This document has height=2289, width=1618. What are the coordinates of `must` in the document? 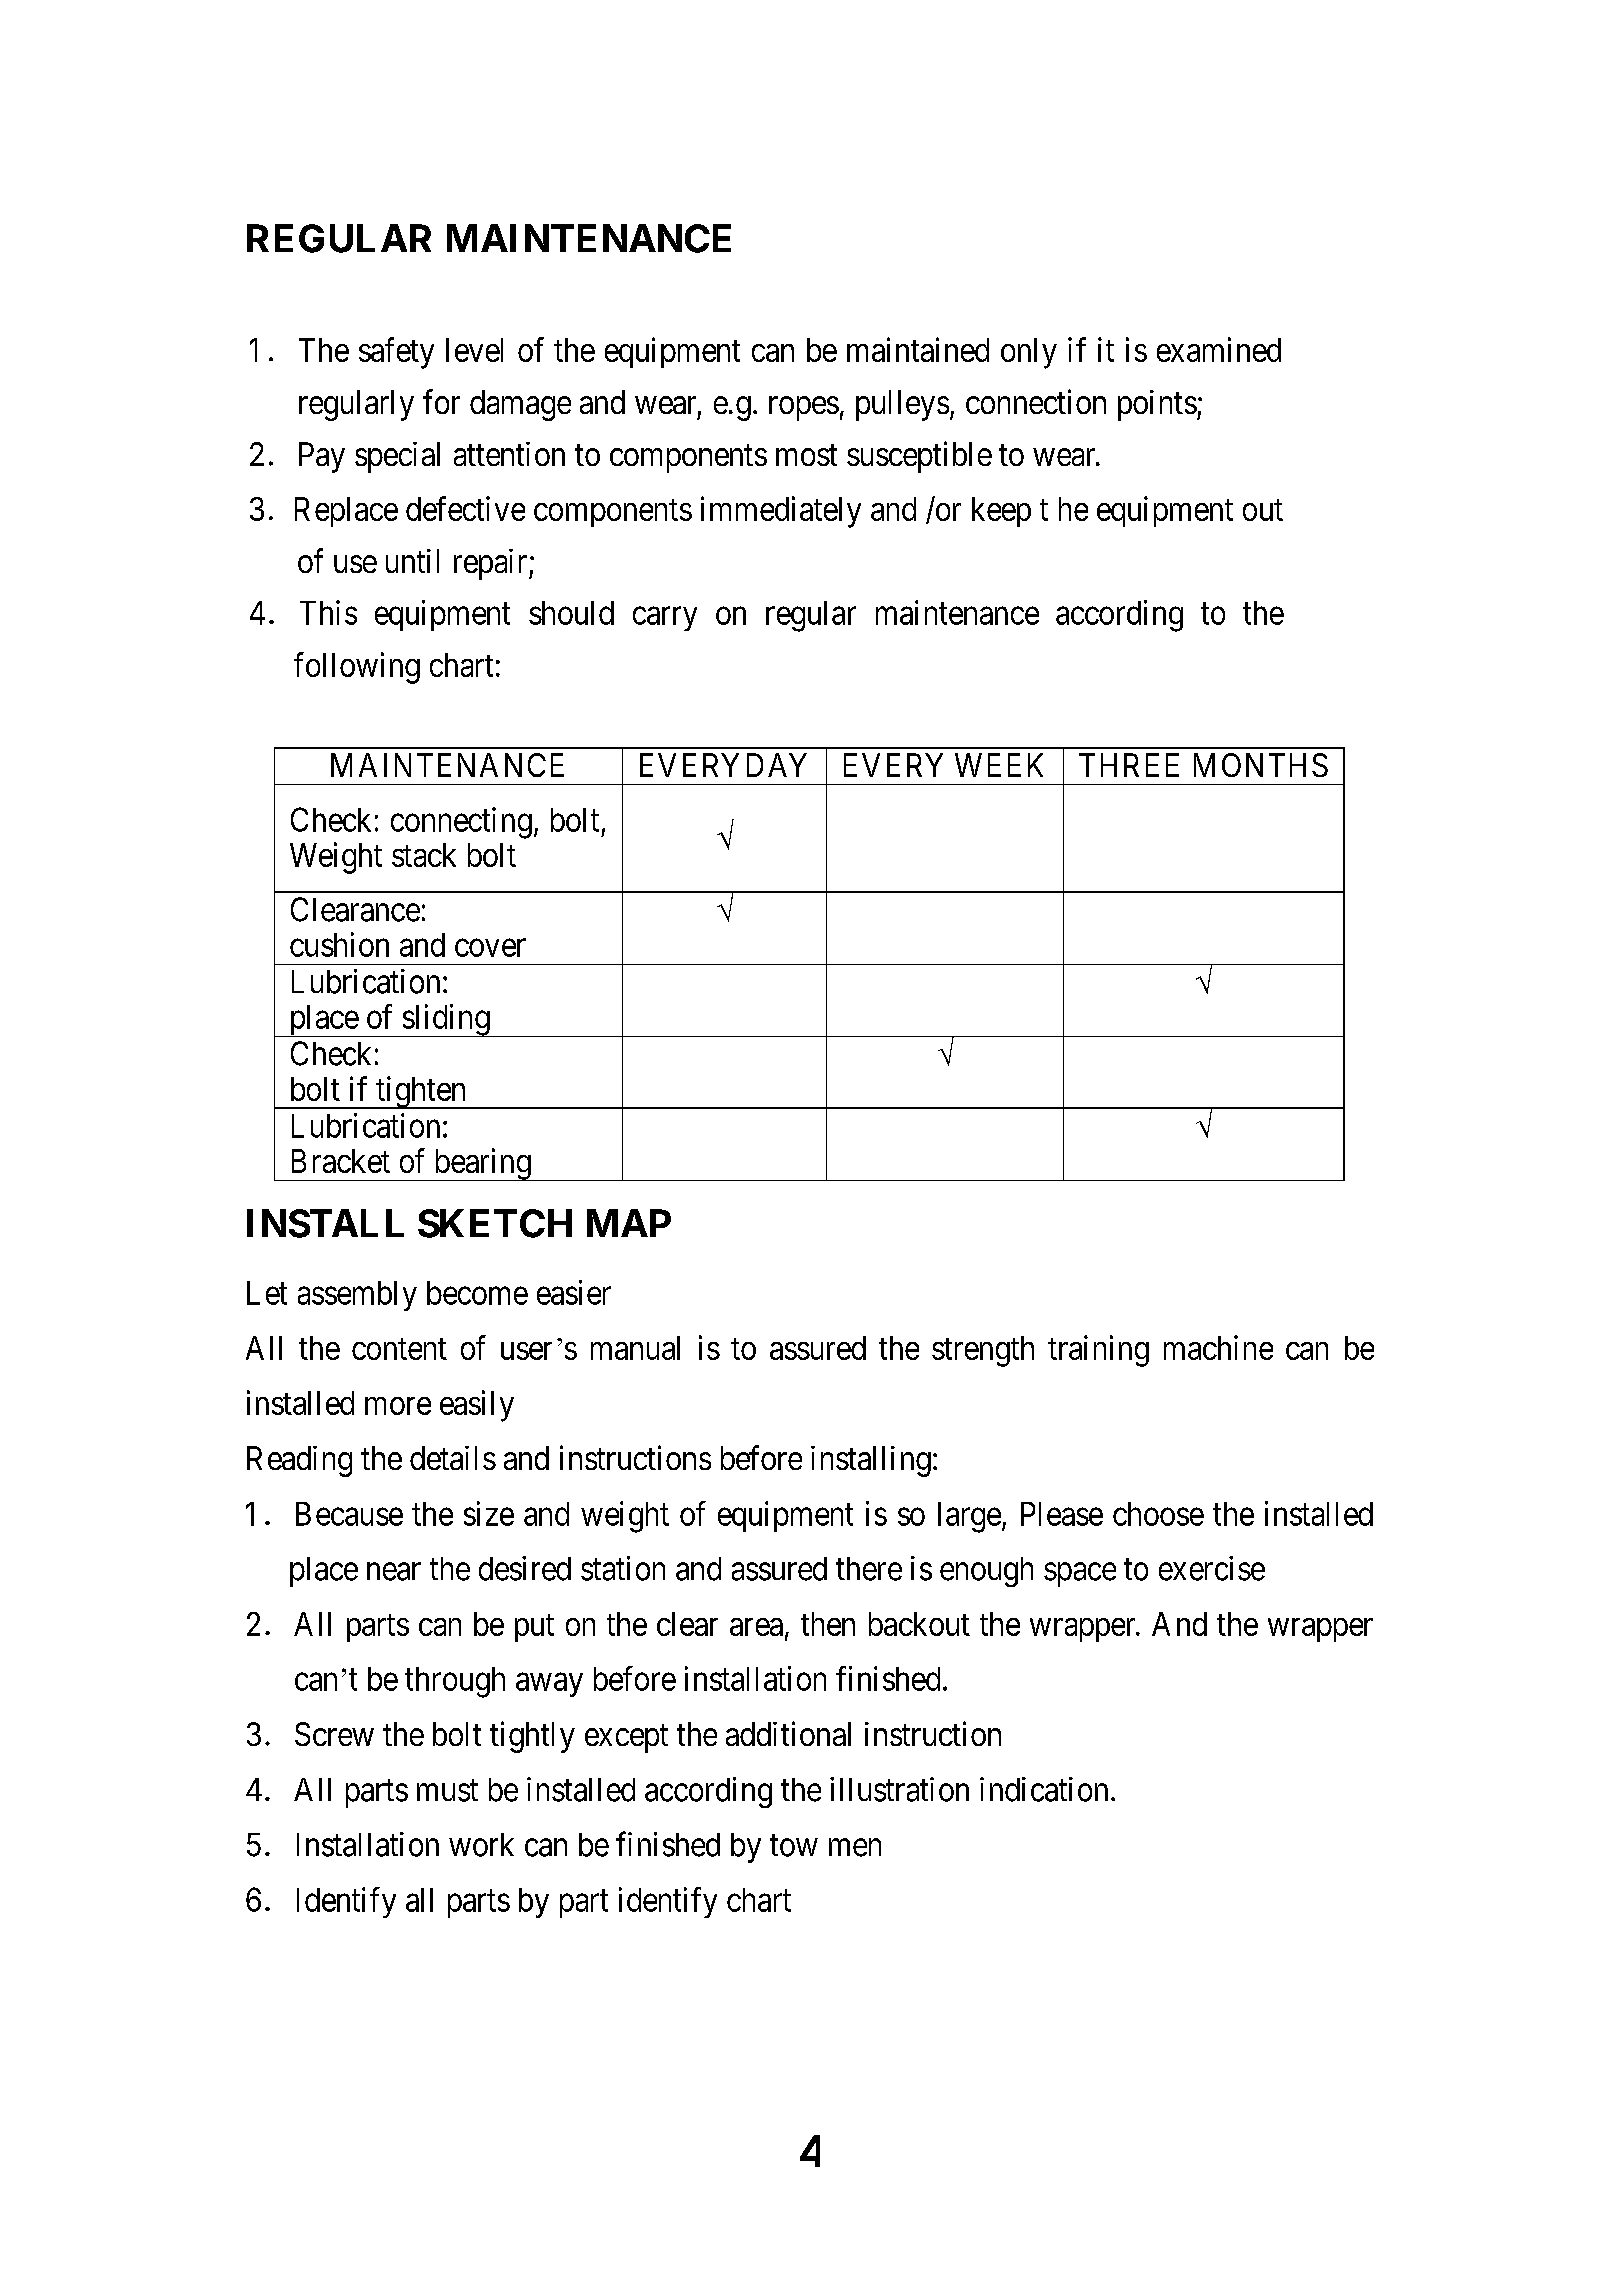 It's located at (447, 1791).
